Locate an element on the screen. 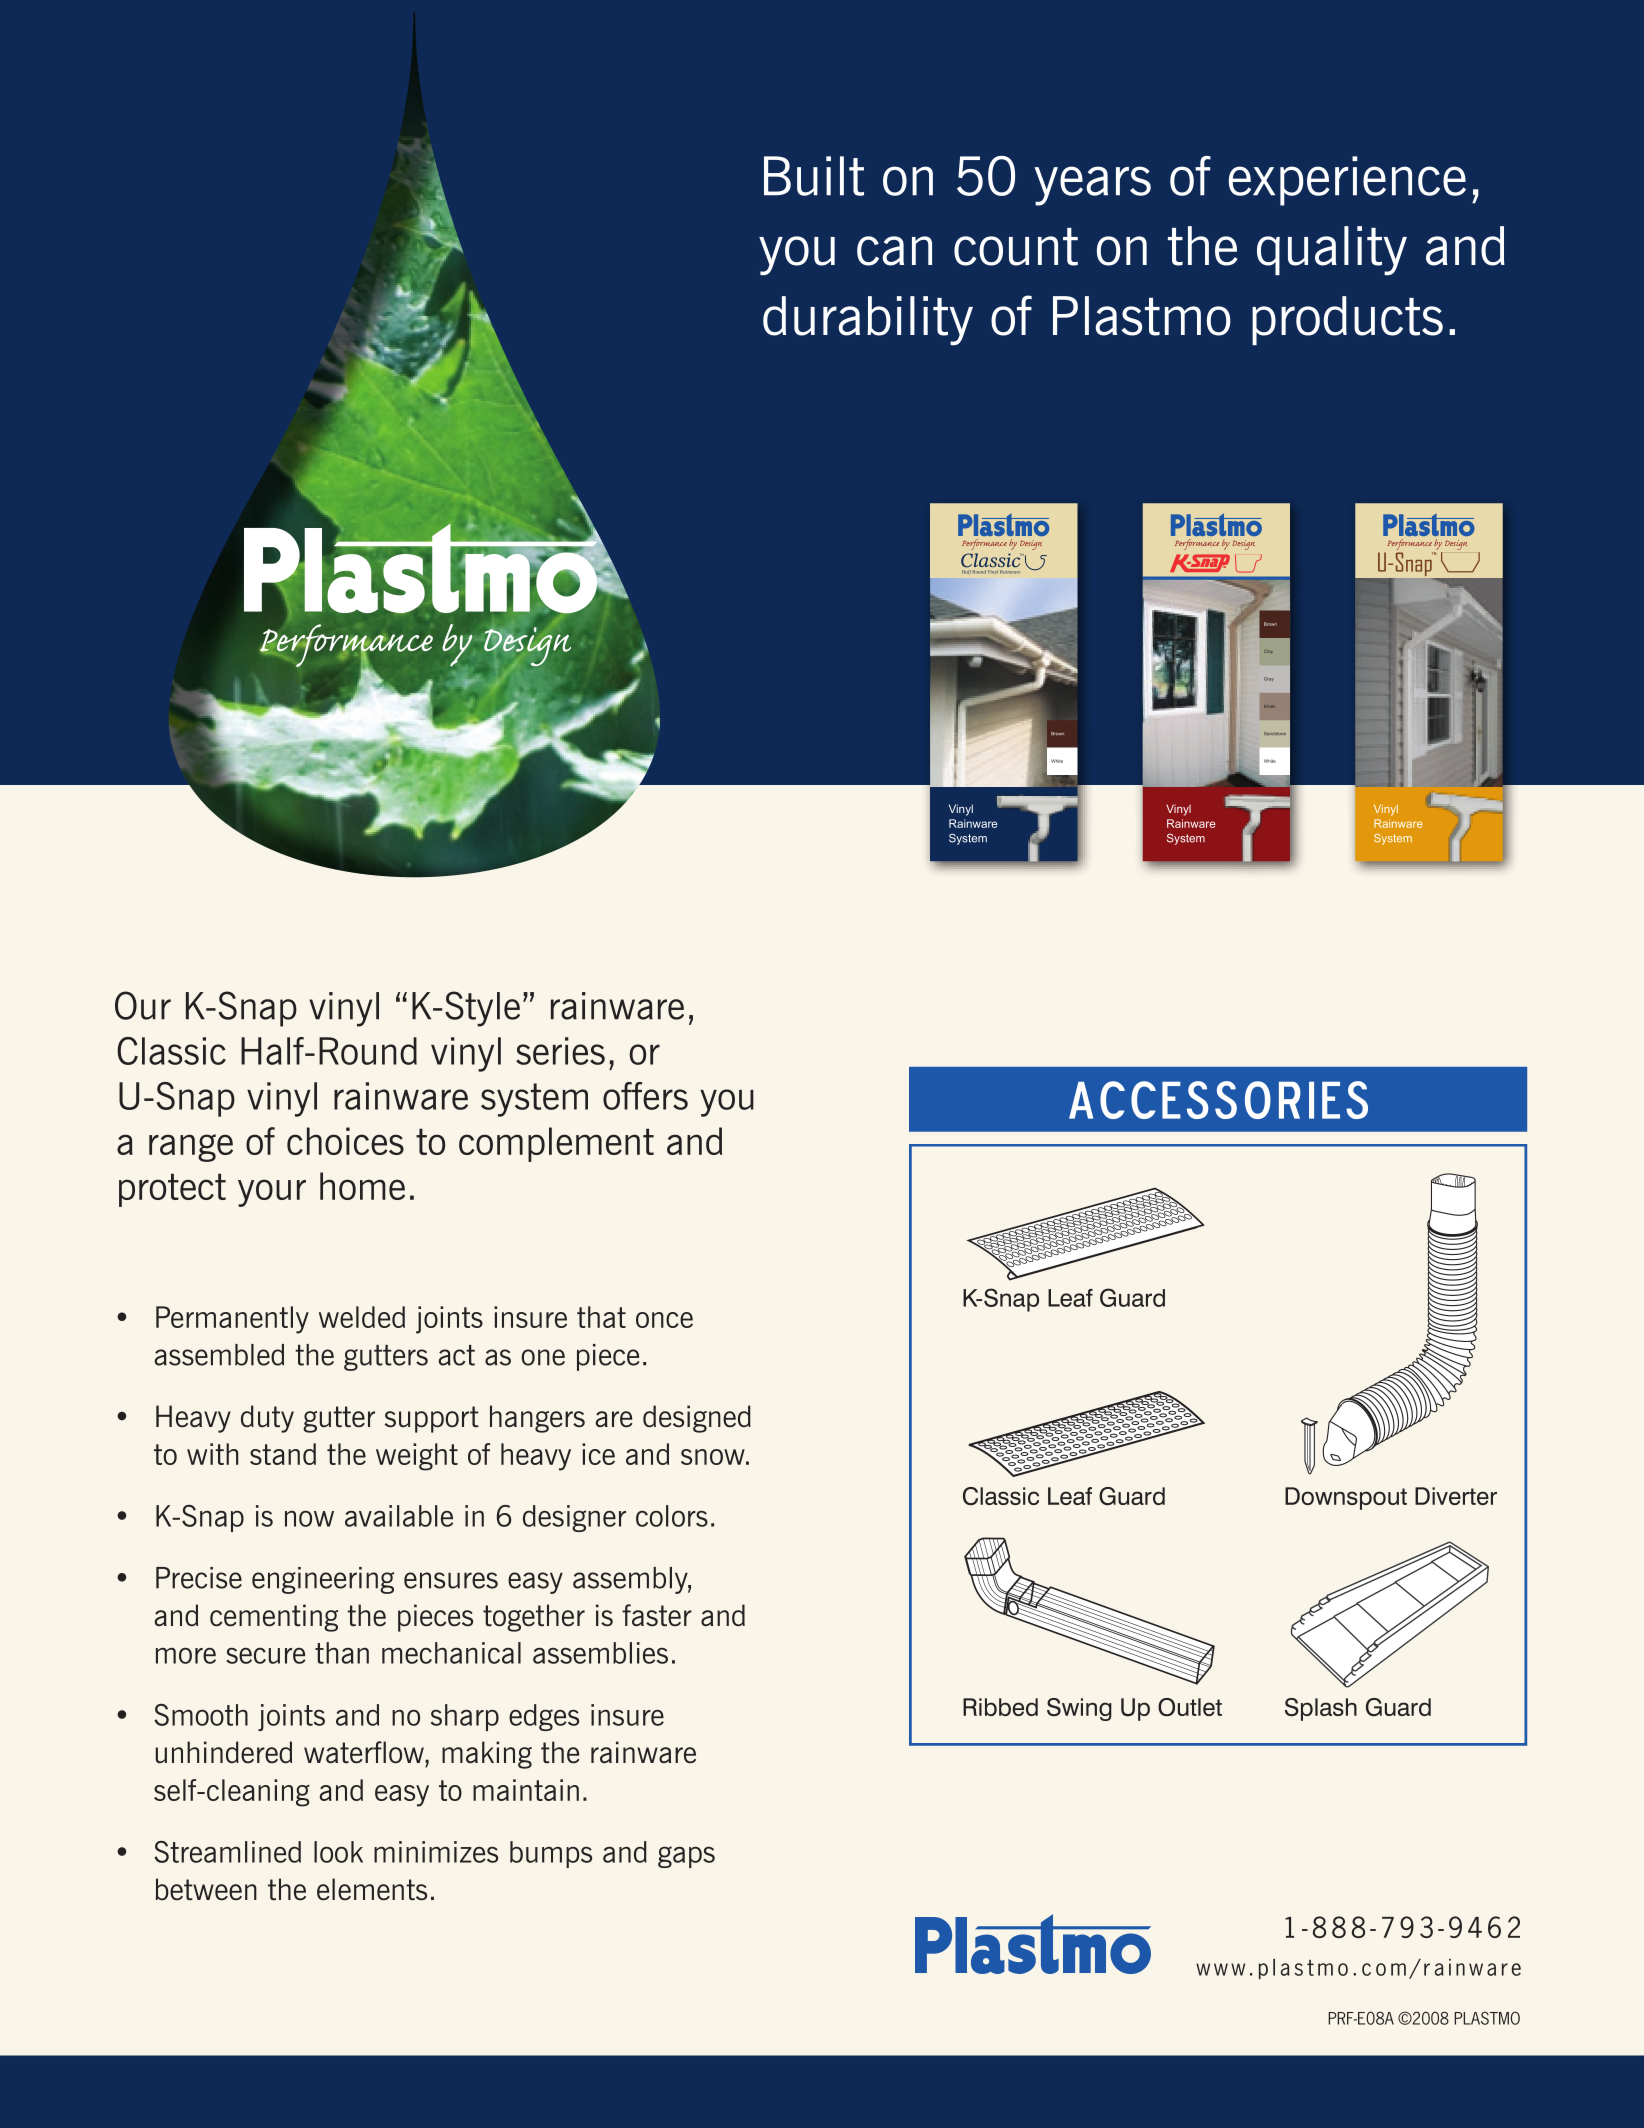 This screenshot has width=1644, height=2128. stand is located at coordinates (283, 1454).
